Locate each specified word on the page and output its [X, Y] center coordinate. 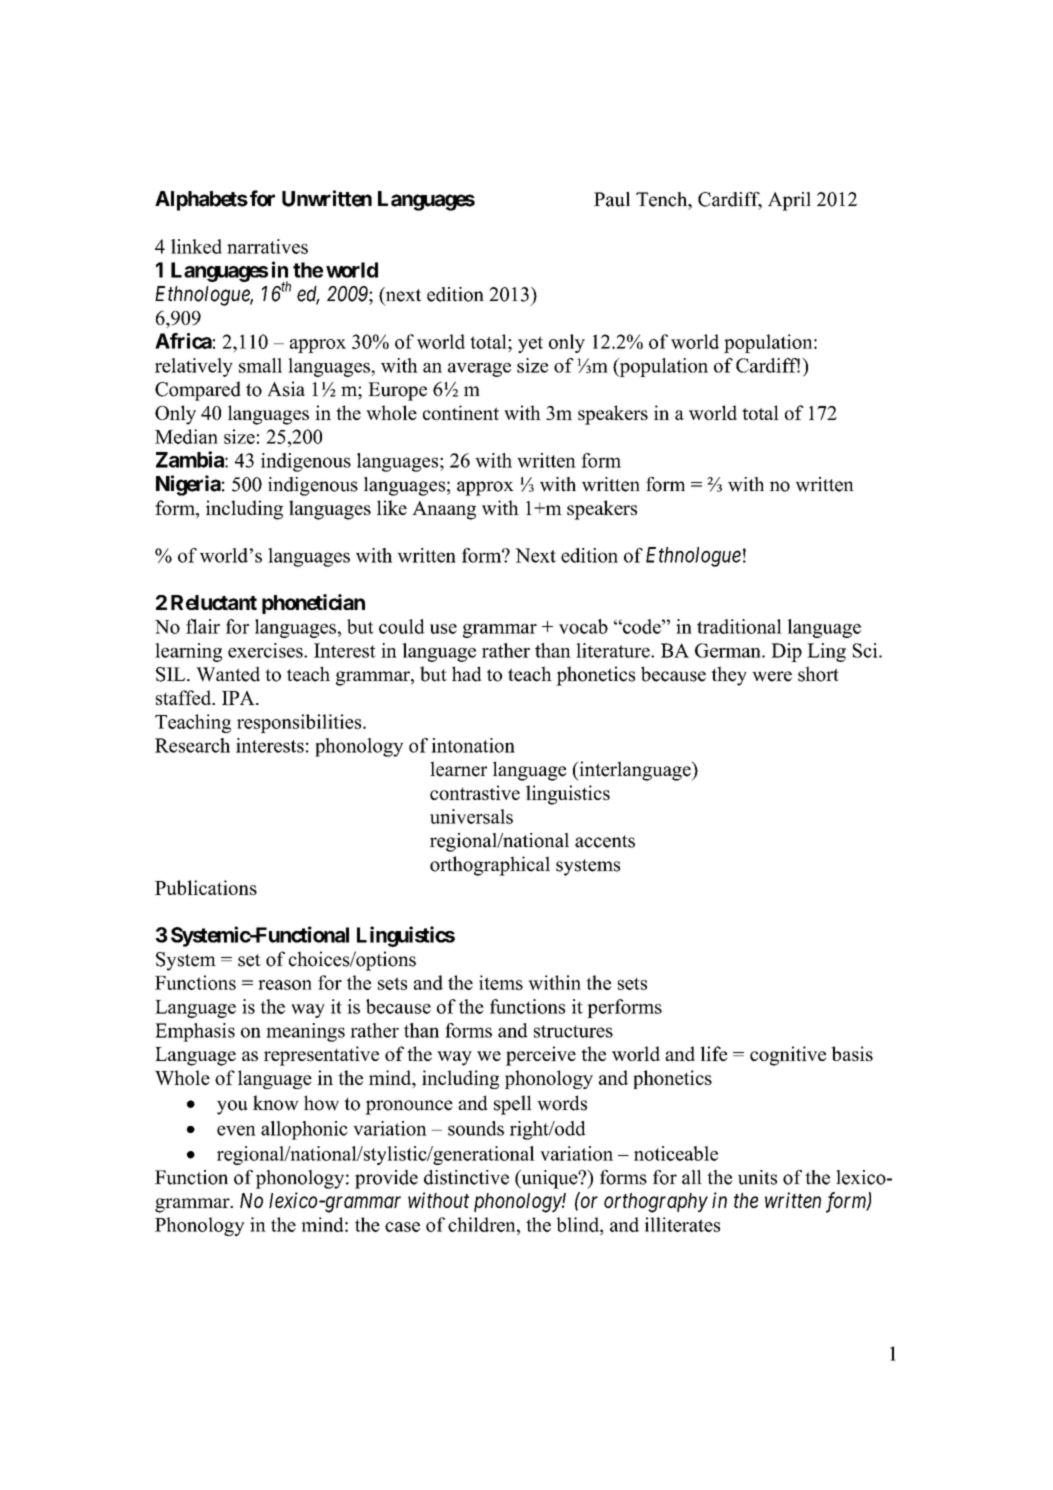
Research [192, 745]
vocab [583, 626]
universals [471, 816]
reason [285, 985]
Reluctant [214, 602]
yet [530, 344]
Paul [612, 199]
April [789, 201]
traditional [739, 626]
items [501, 982]
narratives [267, 246]
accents [605, 841]
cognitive [788, 1056]
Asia [286, 389]
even [236, 1130]
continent [461, 412]
